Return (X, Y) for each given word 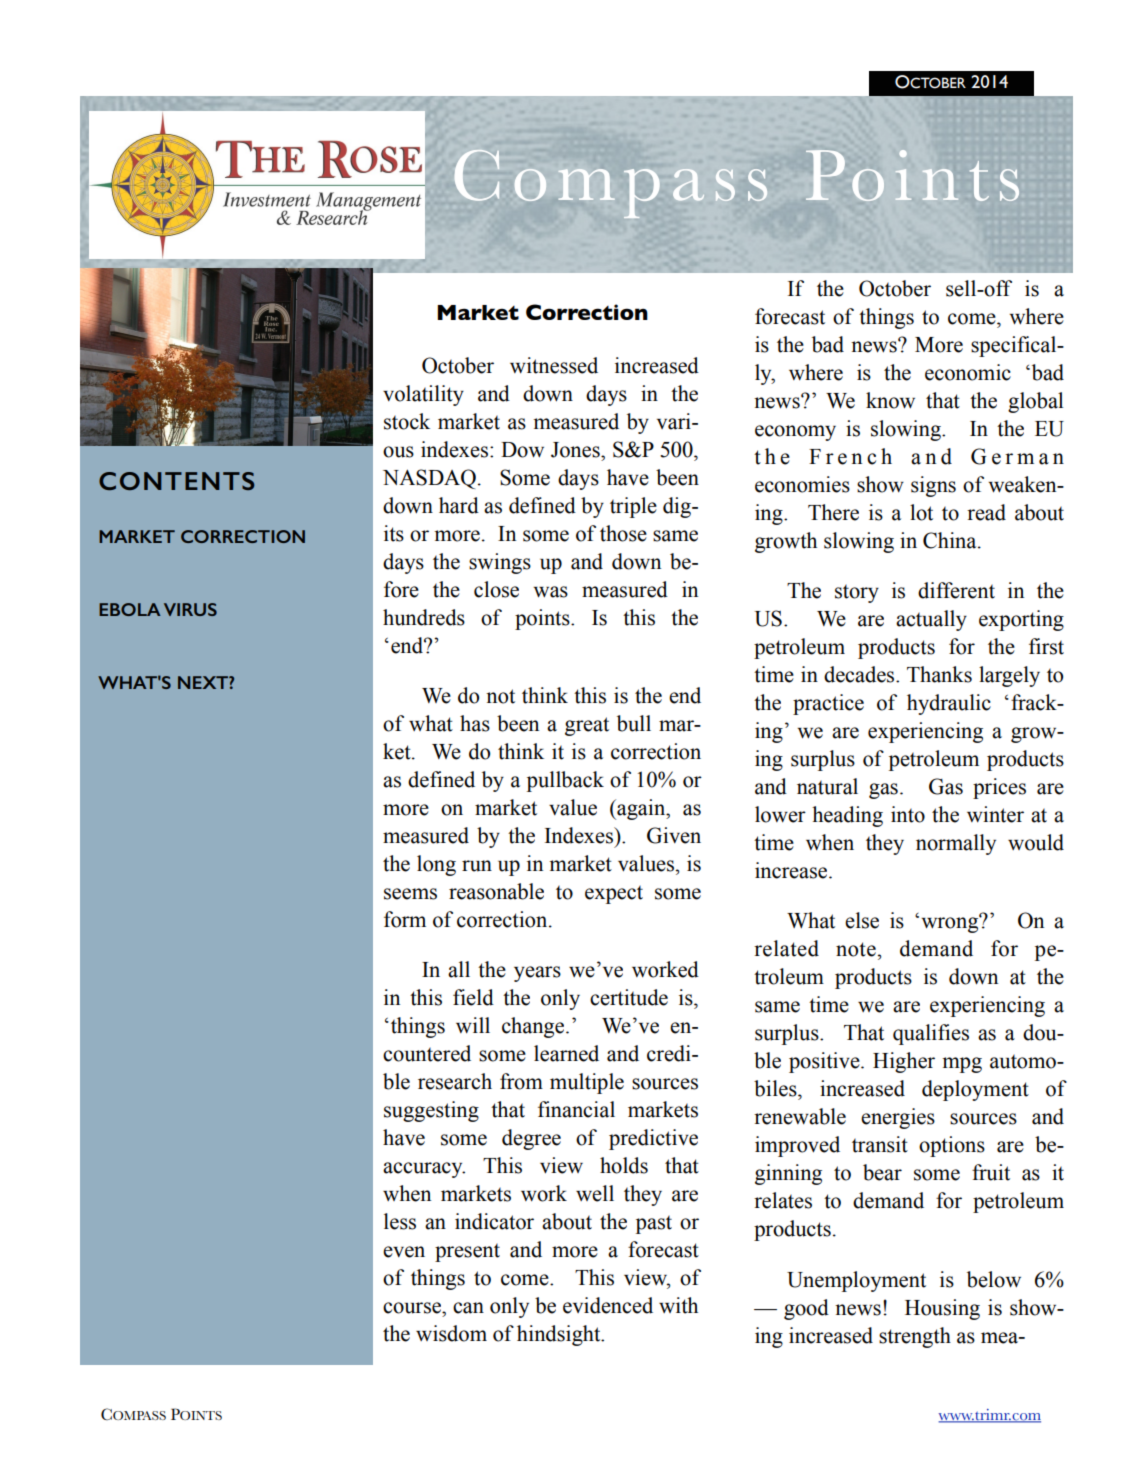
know (890, 400)
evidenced (608, 1305)
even (404, 1252)
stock (407, 421)
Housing (942, 1309)
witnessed (554, 365)
